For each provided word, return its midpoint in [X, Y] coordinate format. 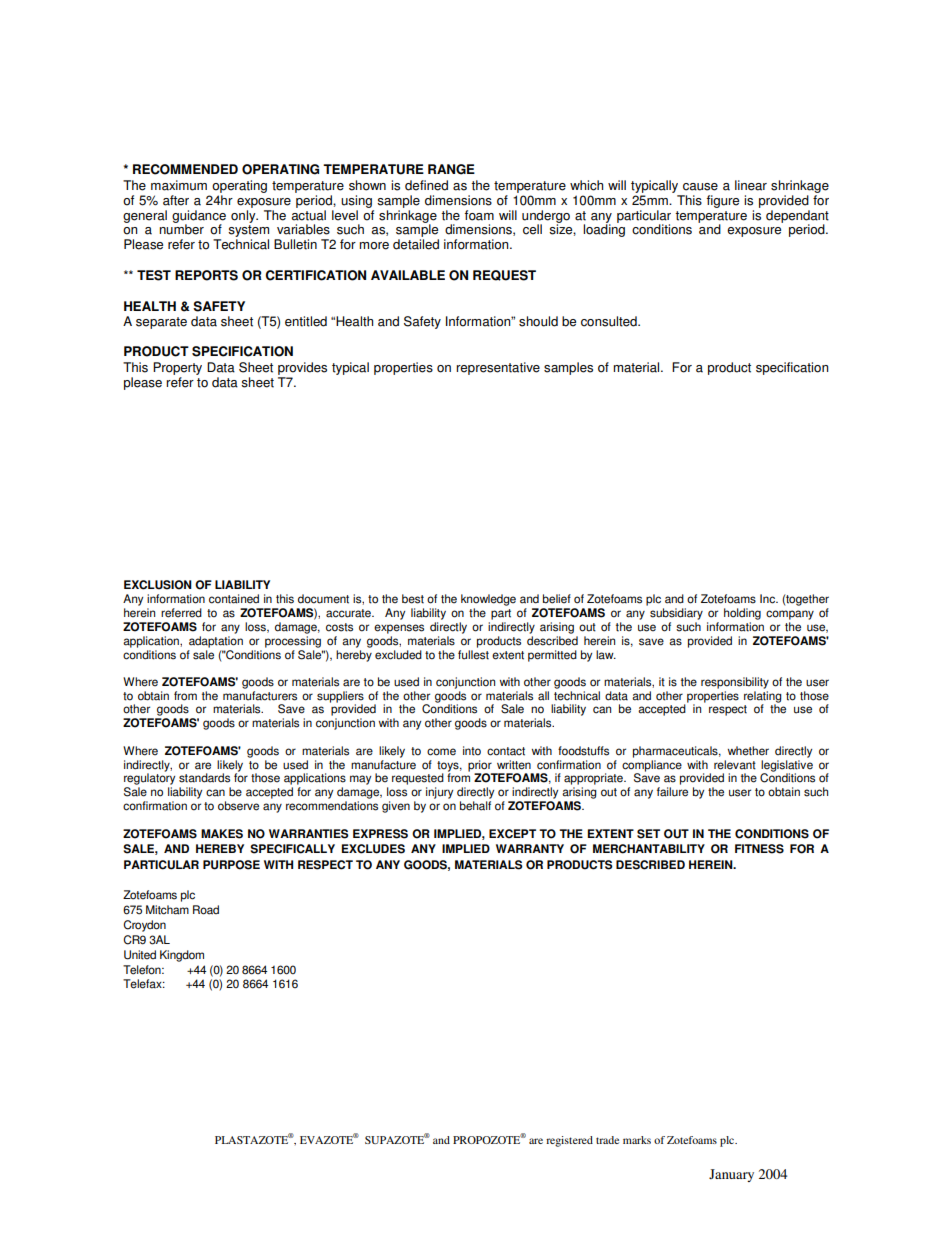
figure [723, 201]
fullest [473, 655]
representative [498, 368]
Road [206, 910]
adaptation [216, 642]
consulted [610, 321]
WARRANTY [530, 848]
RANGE [451, 169]
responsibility [735, 683]
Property [177, 368]
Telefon [143, 970]
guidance [199, 217]
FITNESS [759, 849]
